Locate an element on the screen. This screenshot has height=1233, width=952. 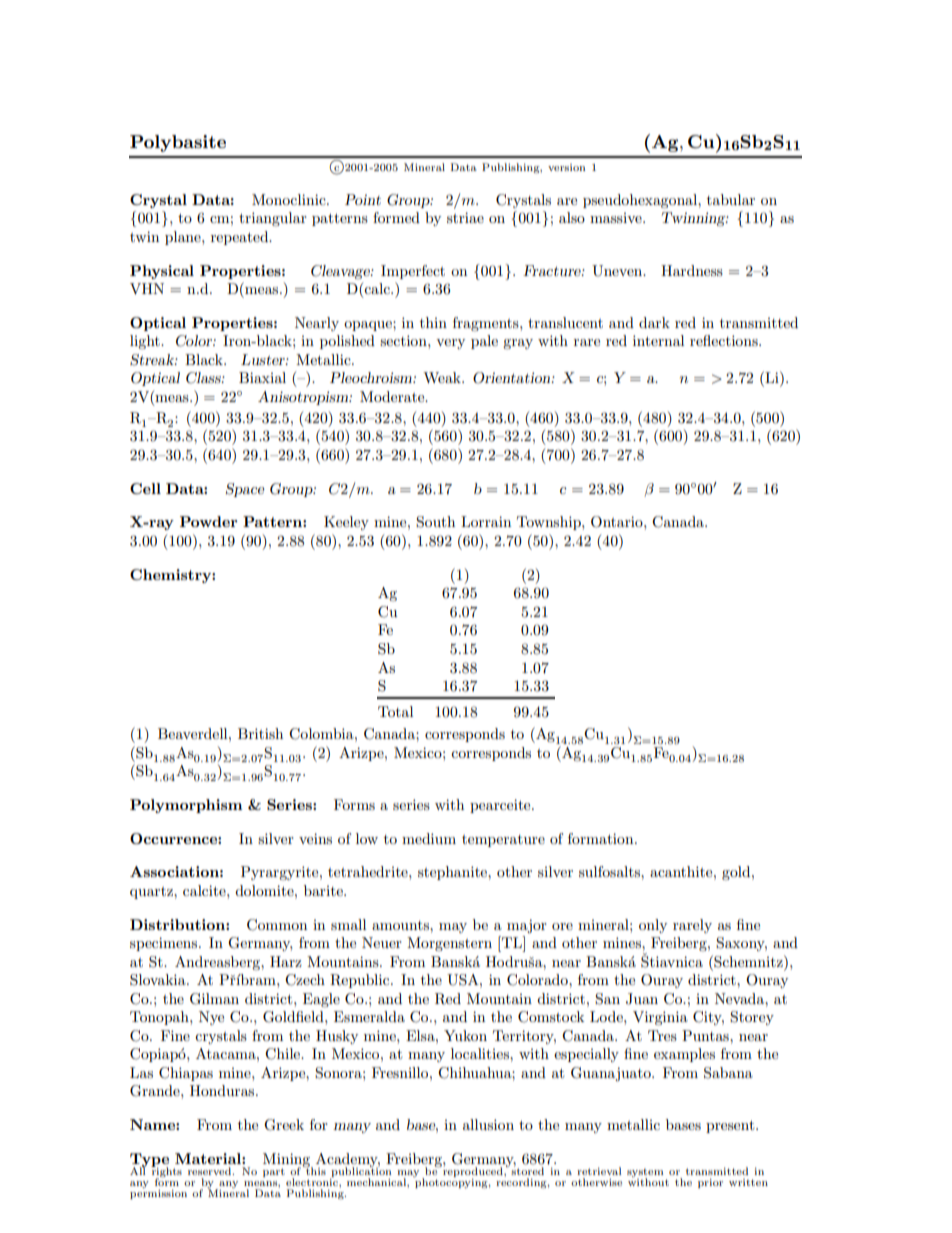
reproduced is located at coordinates (473, 1171).
